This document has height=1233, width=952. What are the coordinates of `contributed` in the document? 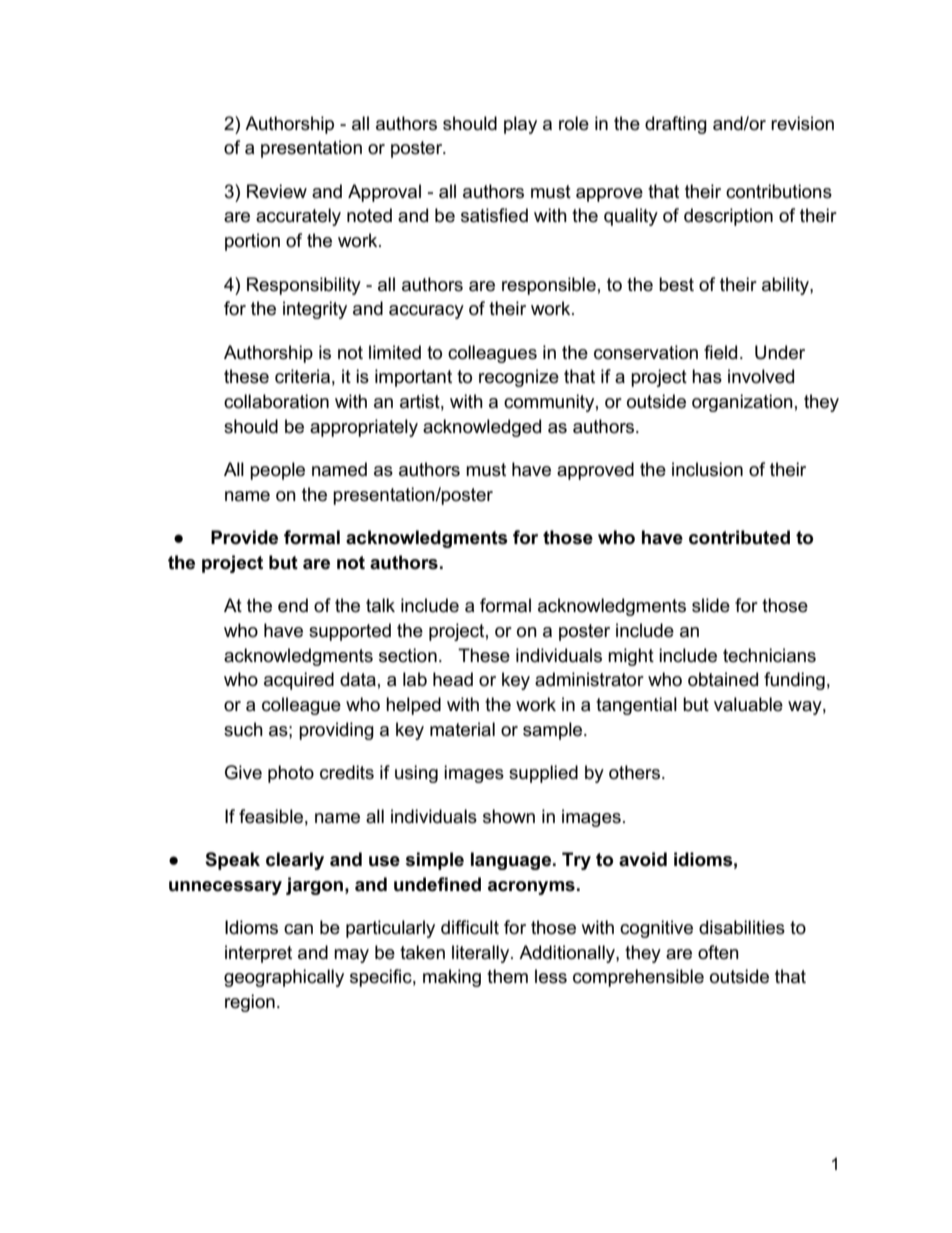 It's located at (739, 537).
